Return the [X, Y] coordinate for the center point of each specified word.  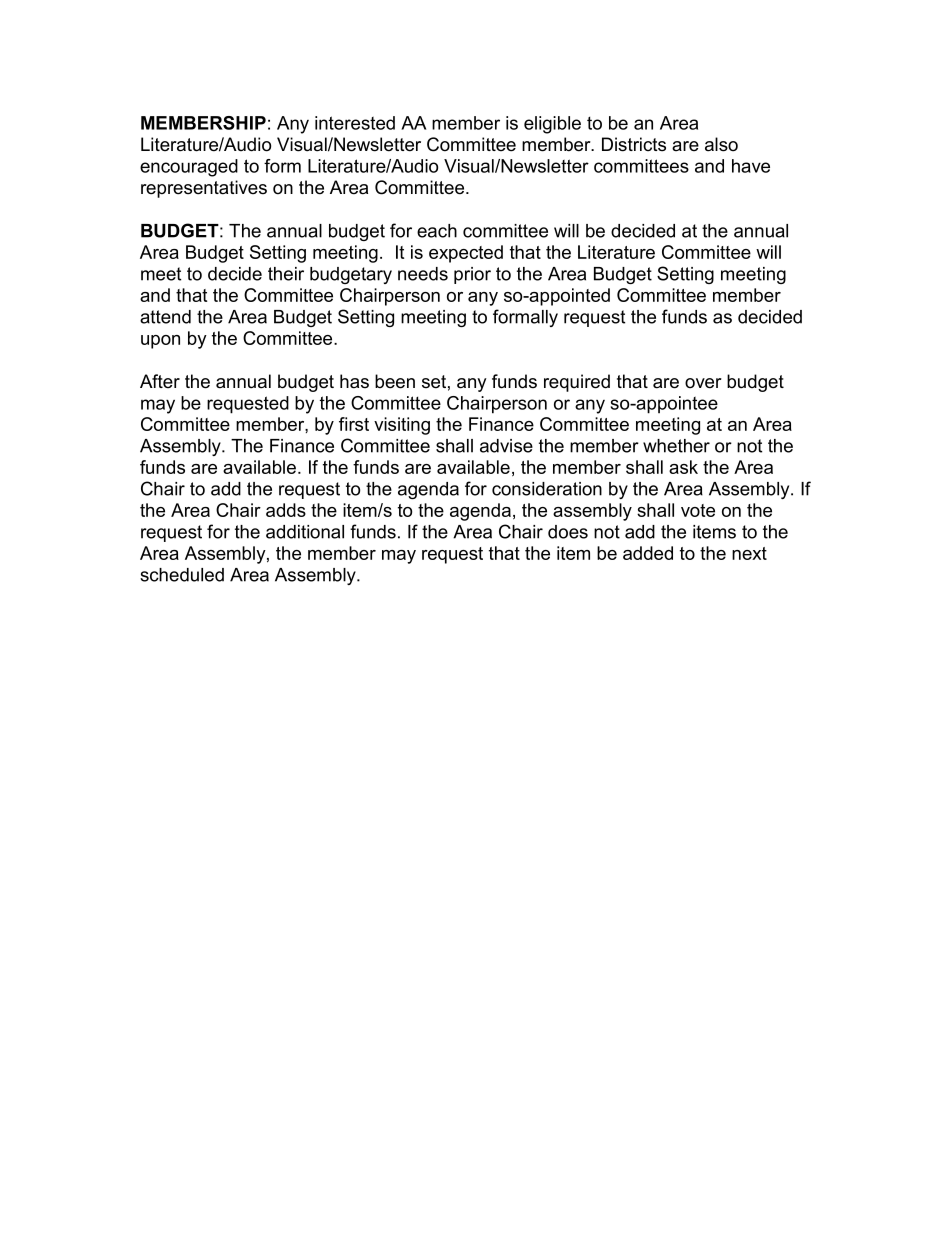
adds [286, 510]
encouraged [189, 168]
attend [165, 317]
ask [683, 467]
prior [472, 275]
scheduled [182, 575]
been [395, 381]
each [437, 231]
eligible [552, 125]
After [160, 381]
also [721, 144]
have [751, 166]
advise [506, 446]
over [703, 383]
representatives [204, 189]
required [577, 383]
